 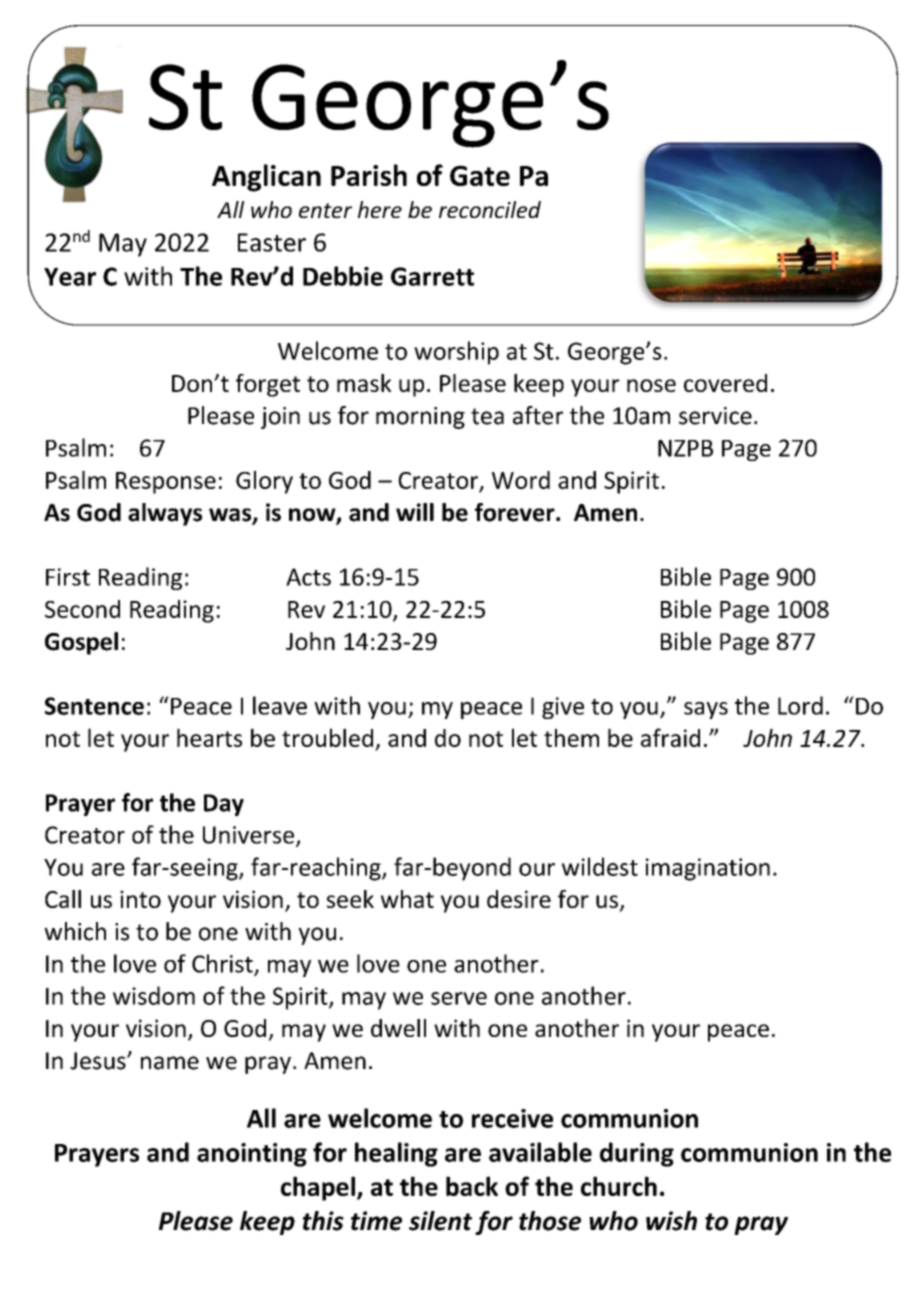 I want to click on Sentence, so click(x=94, y=706).
